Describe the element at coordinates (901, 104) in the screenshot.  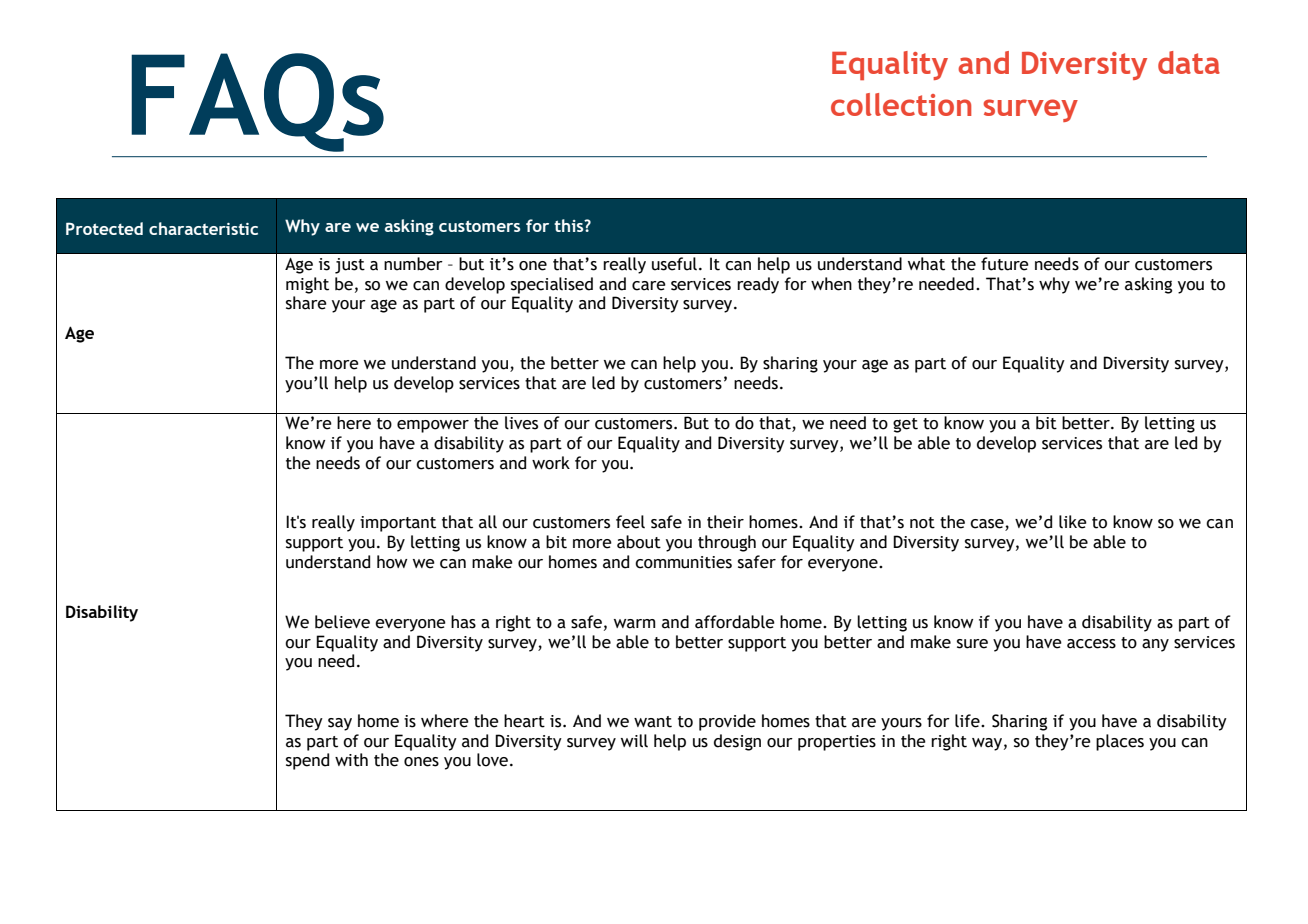
I see `collection` at that location.
